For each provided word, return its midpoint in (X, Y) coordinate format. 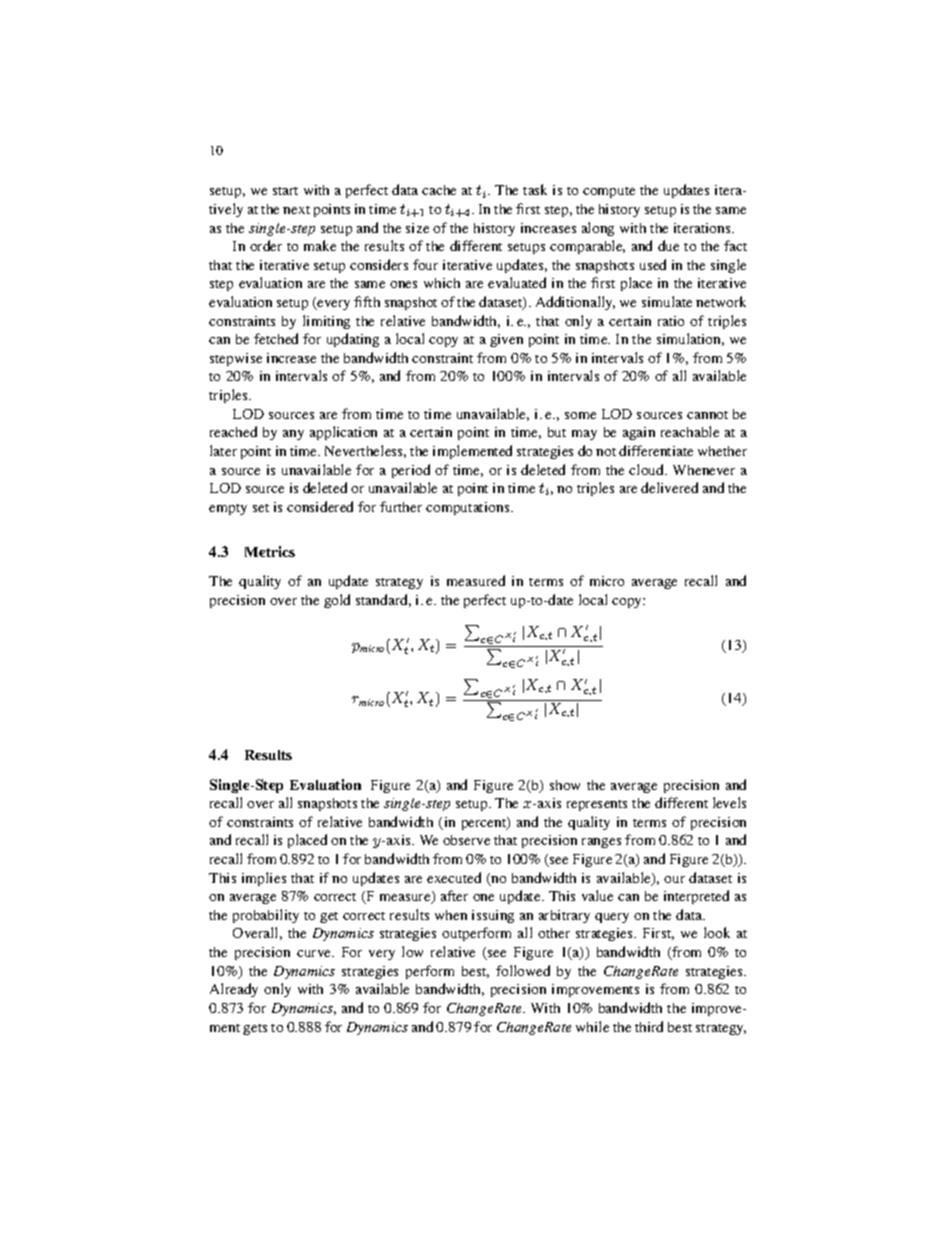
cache (439, 190)
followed (523, 970)
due (668, 245)
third (649, 1026)
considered (320, 506)
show (565, 785)
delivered (669, 487)
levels (729, 802)
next (296, 210)
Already (234, 990)
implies (264, 879)
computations (469, 508)
